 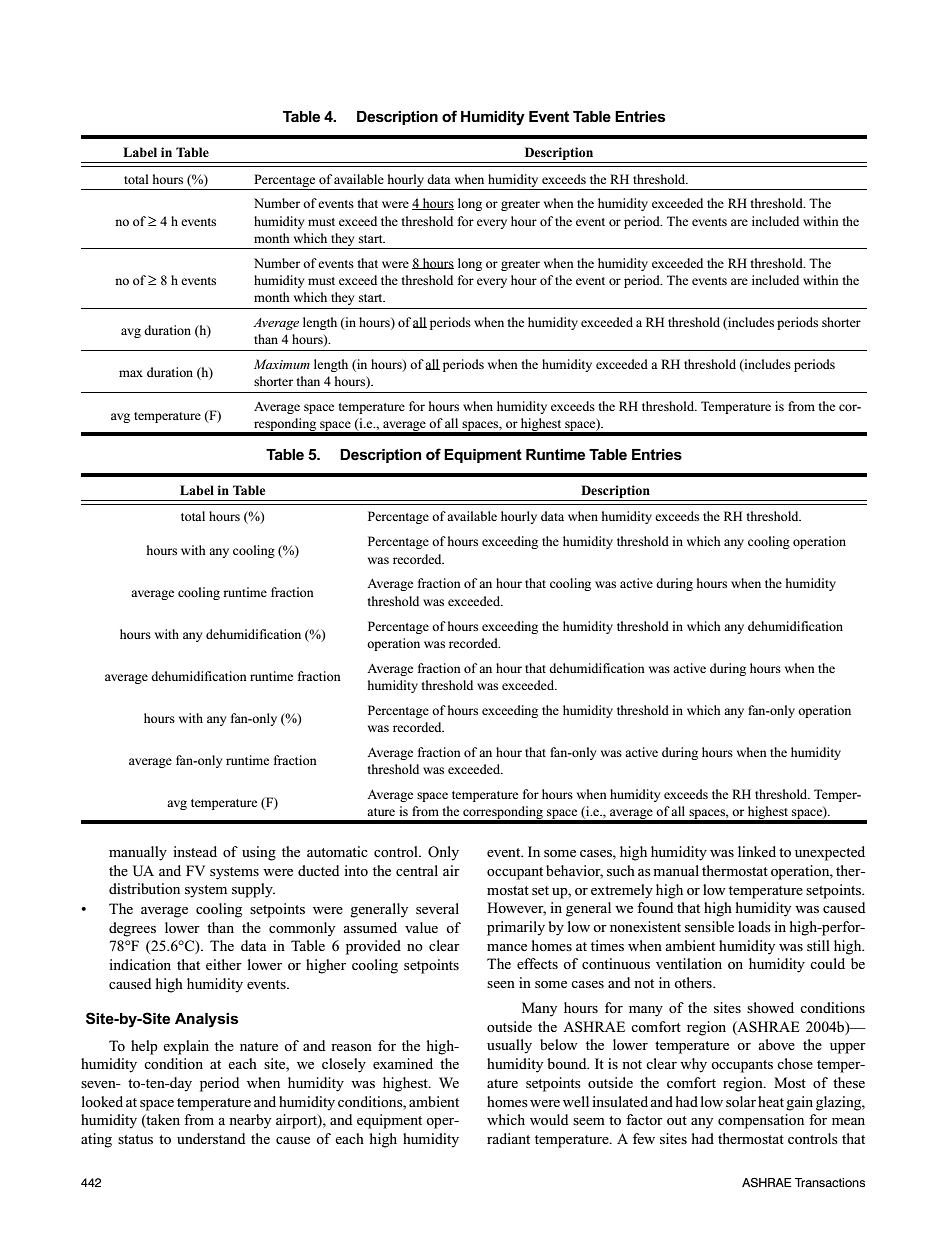 I want to click on showed, so click(x=770, y=1007).
